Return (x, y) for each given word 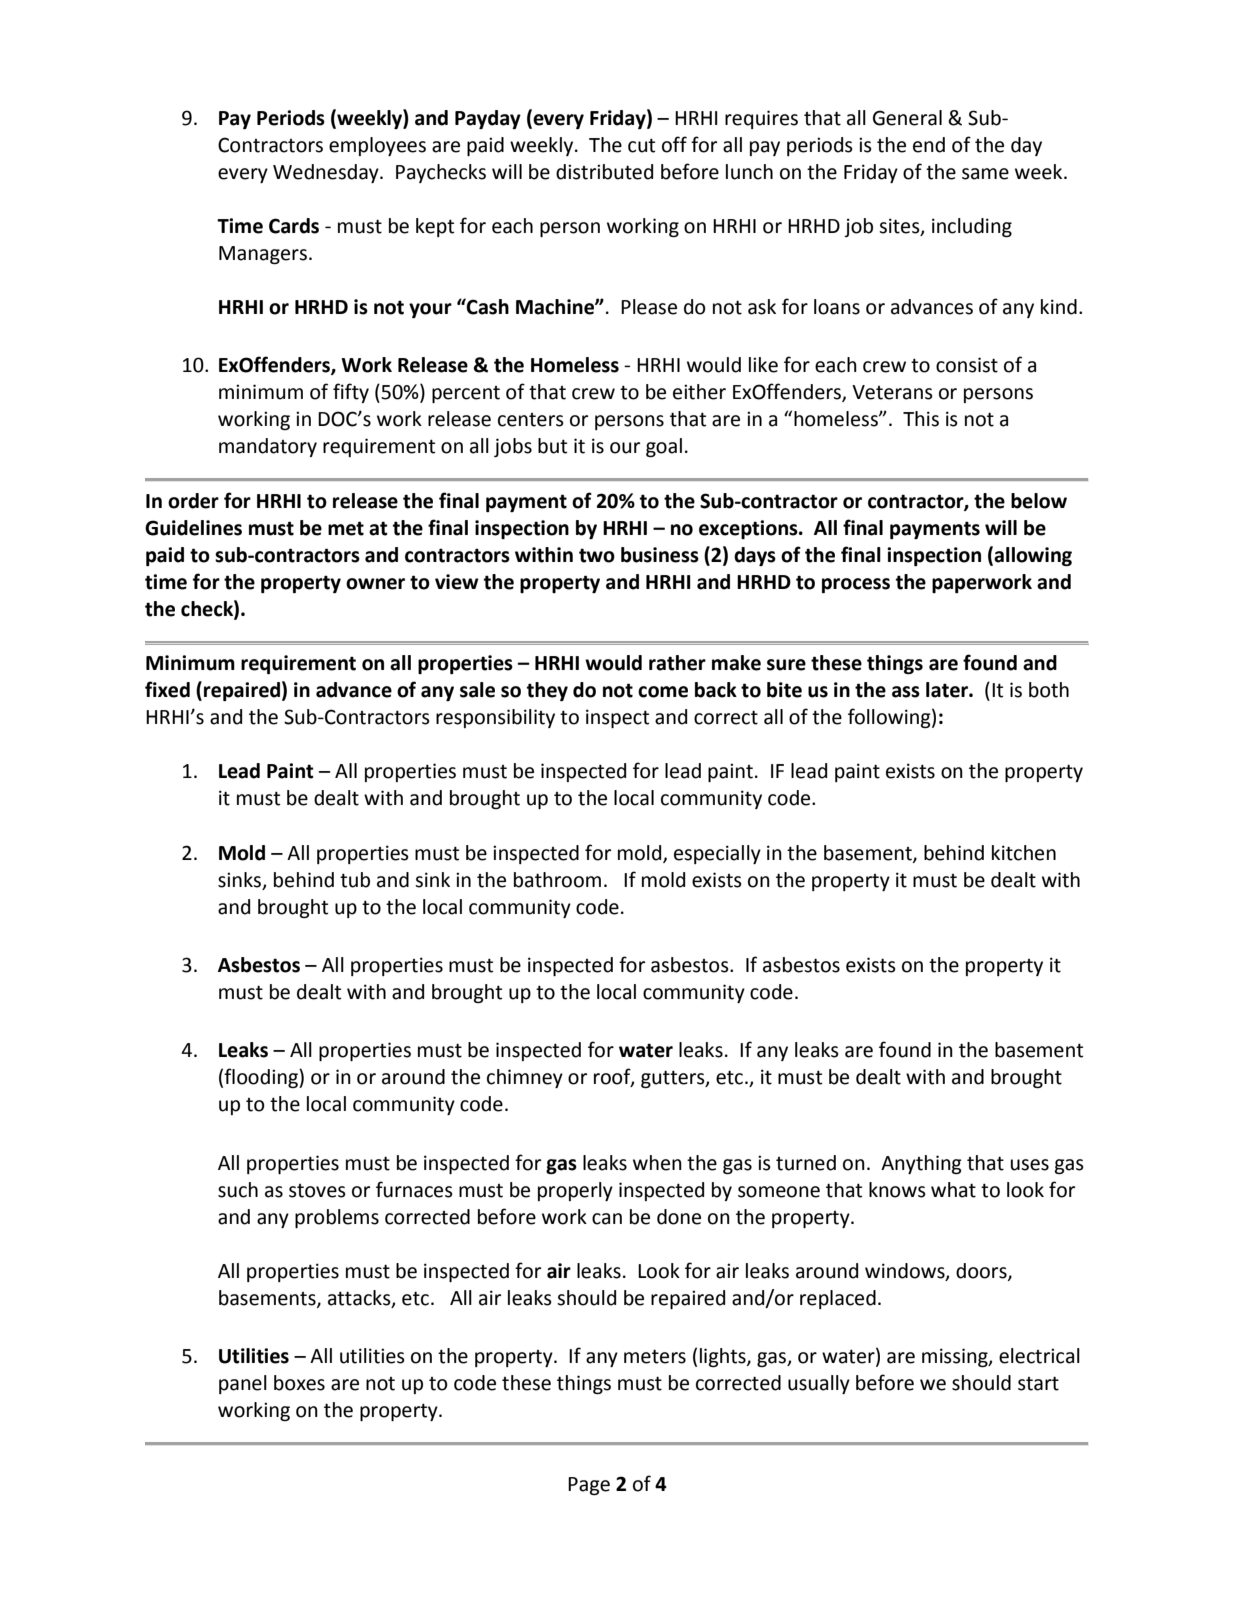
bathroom (557, 880)
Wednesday (327, 173)
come (663, 692)
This (921, 419)
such (238, 1190)
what (953, 1190)
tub (355, 880)
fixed (167, 689)
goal (664, 447)
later (948, 690)
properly (575, 1191)
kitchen (1024, 853)
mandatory (268, 447)
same (985, 174)
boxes (299, 1383)
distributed (604, 172)
